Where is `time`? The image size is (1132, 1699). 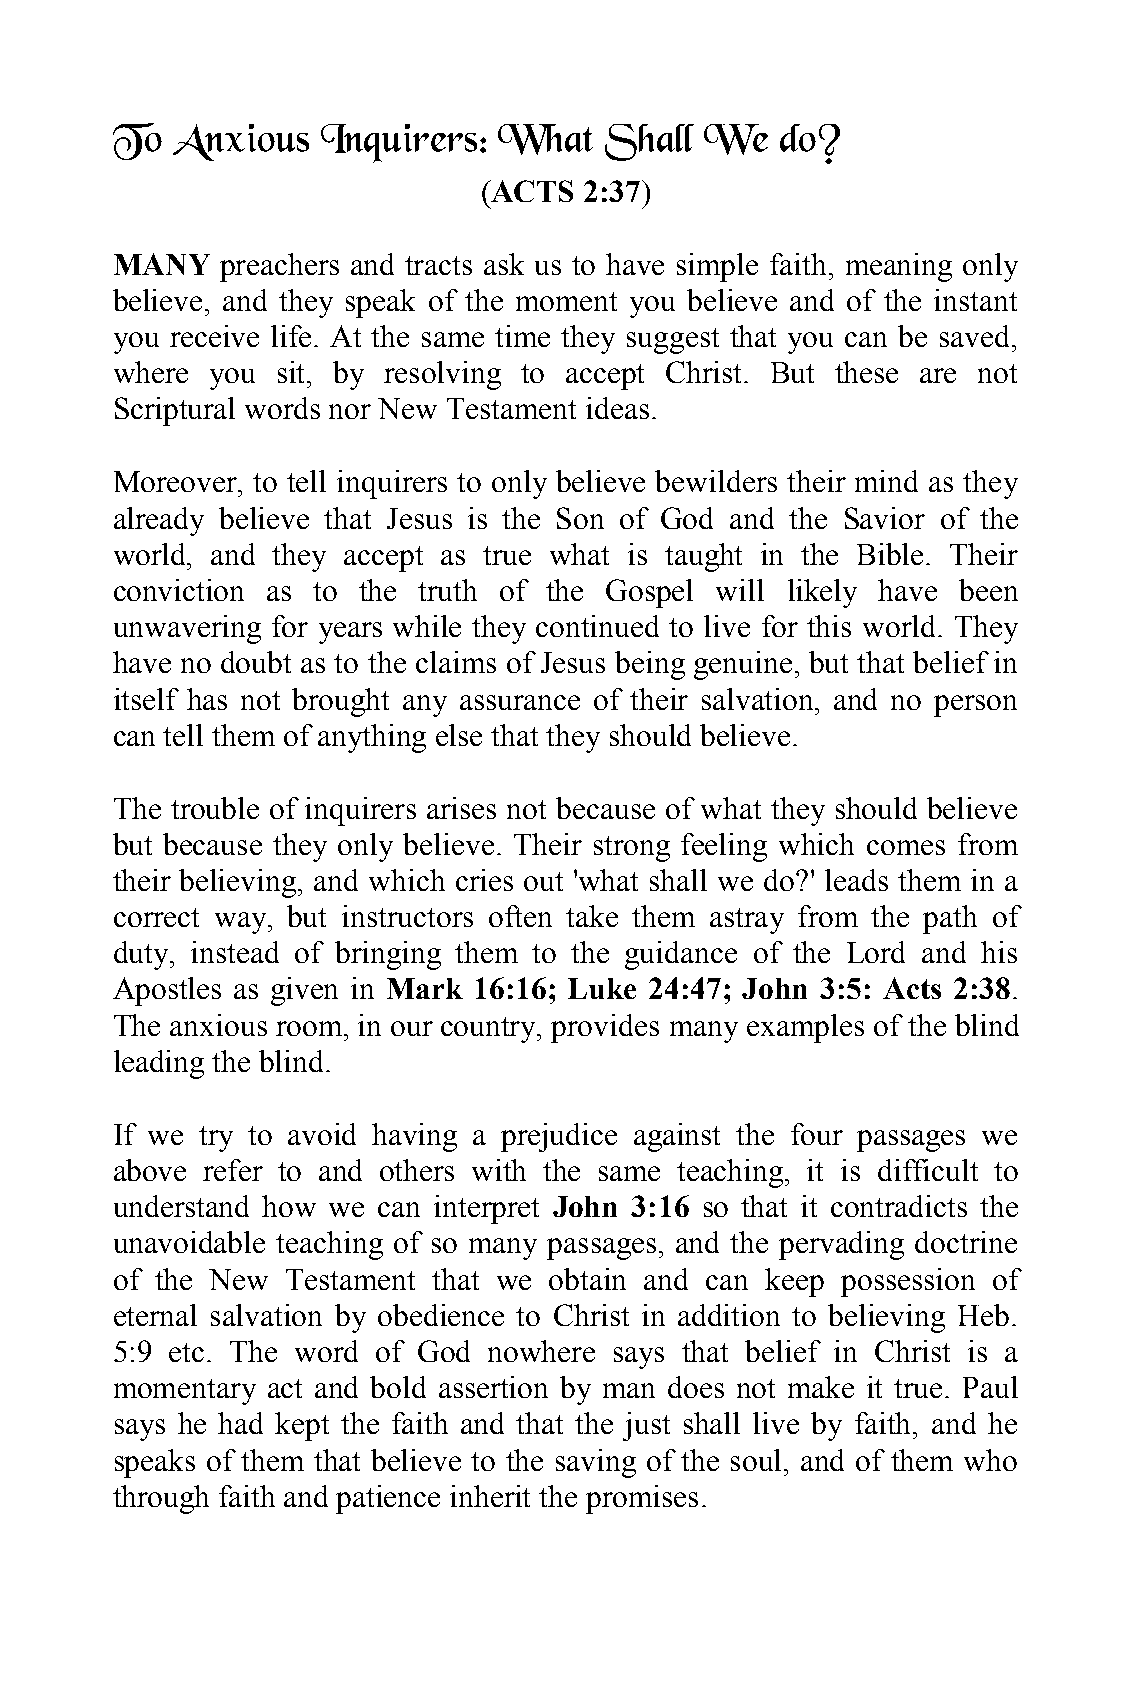
time is located at coordinates (522, 336).
